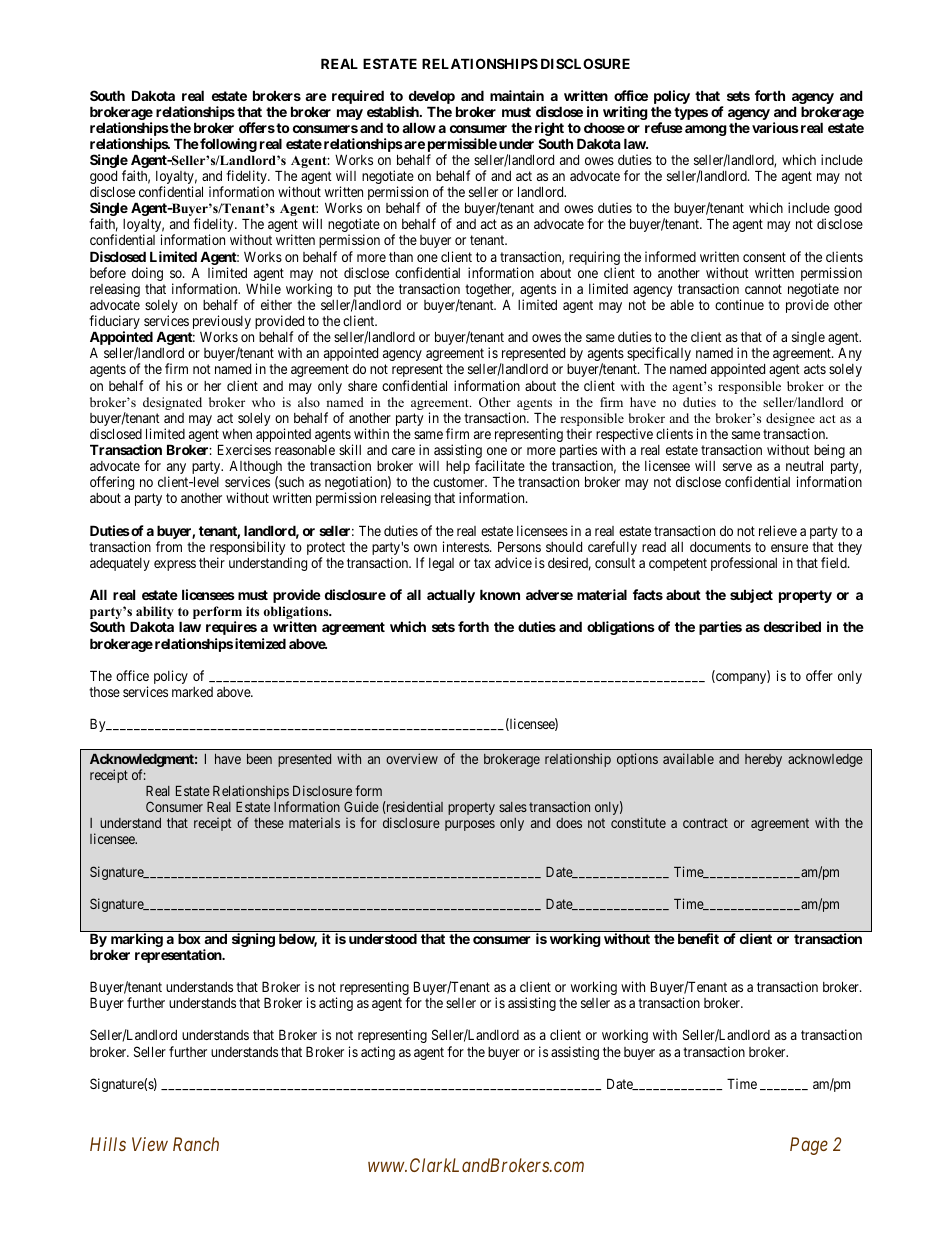 The width and height of the screenshot is (952, 1233). I want to click on purposes, so click(470, 825).
